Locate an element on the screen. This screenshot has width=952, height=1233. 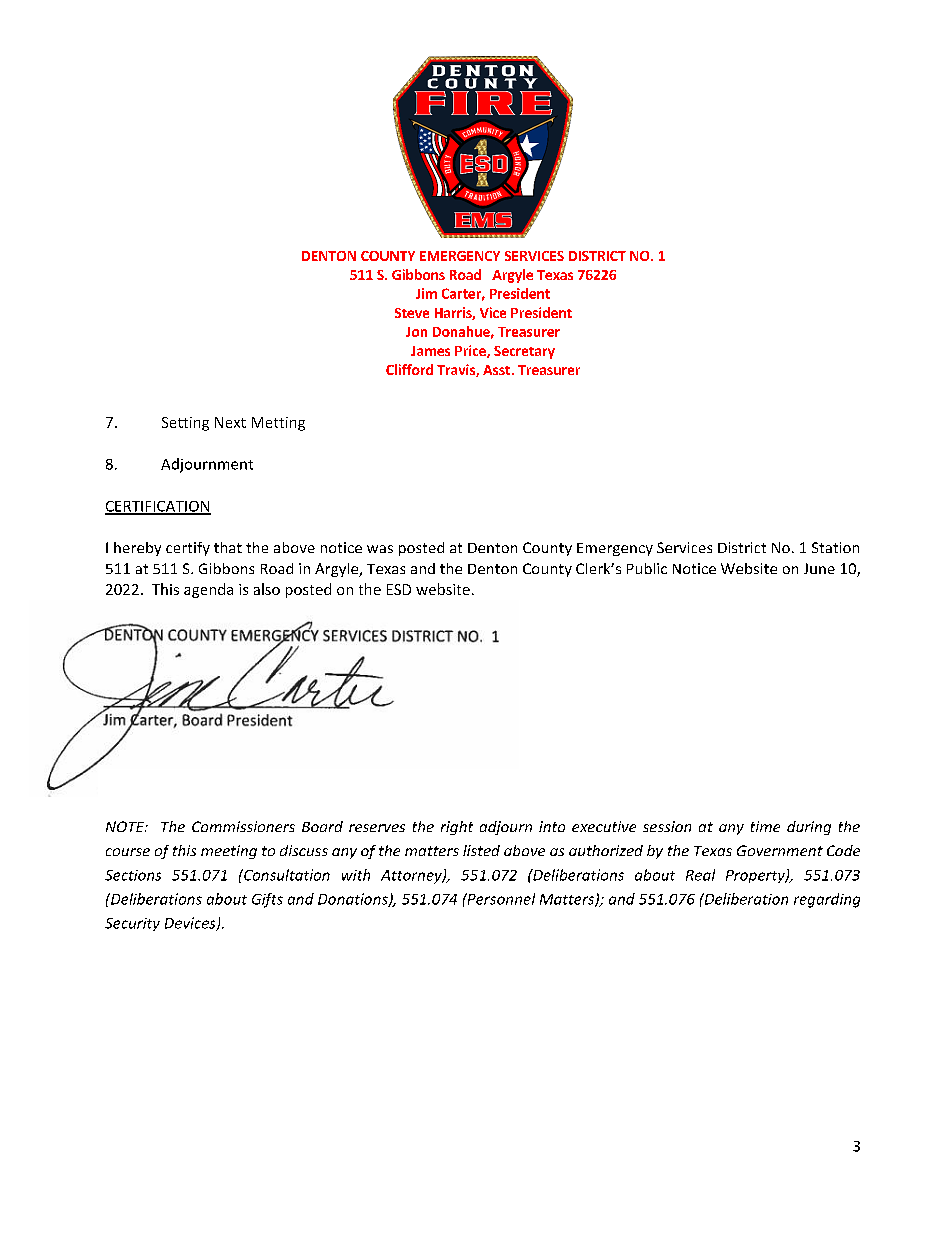
time is located at coordinates (765, 826).
